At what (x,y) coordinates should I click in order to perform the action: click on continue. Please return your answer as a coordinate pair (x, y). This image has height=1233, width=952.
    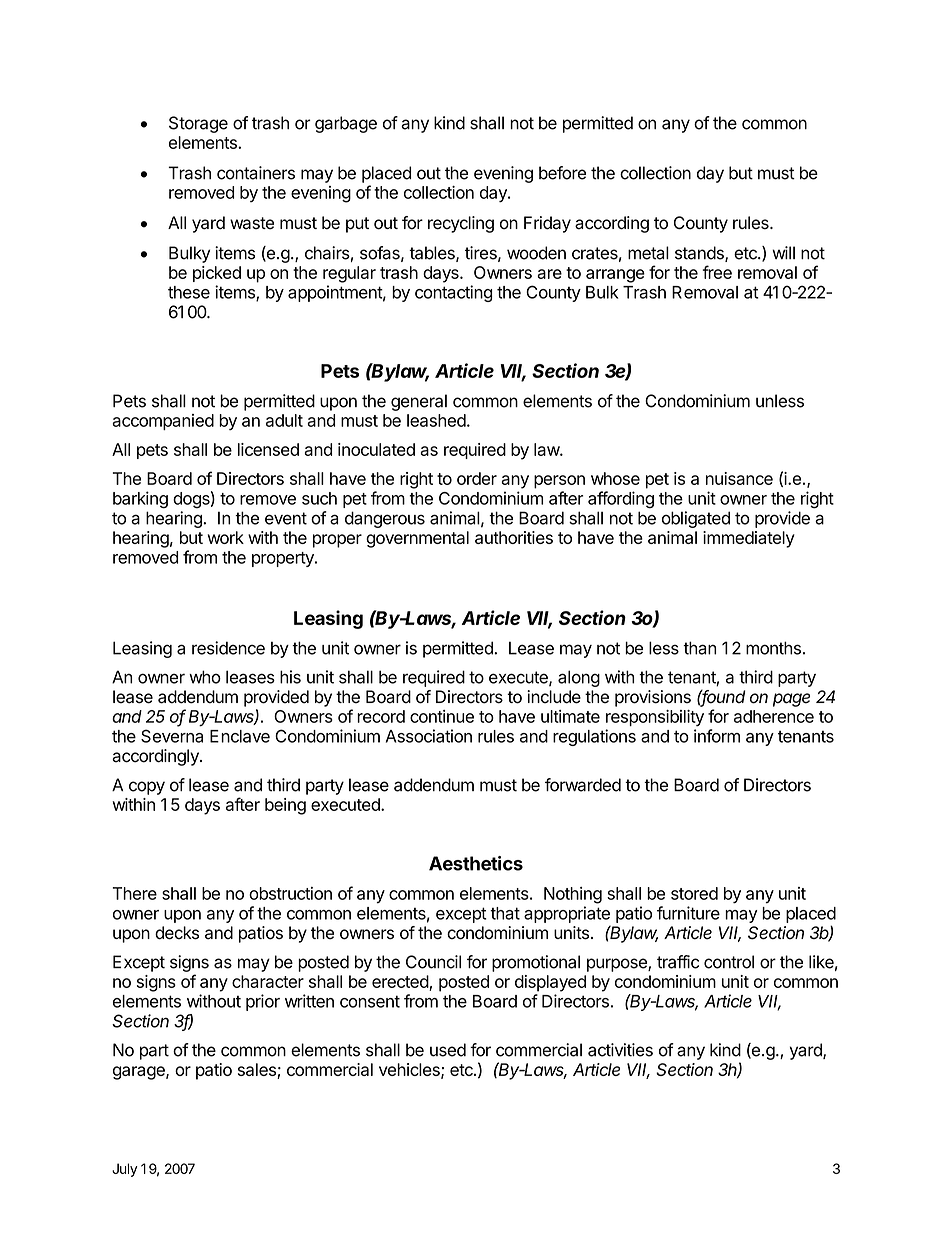
    Looking at the image, I should click on (442, 716).
